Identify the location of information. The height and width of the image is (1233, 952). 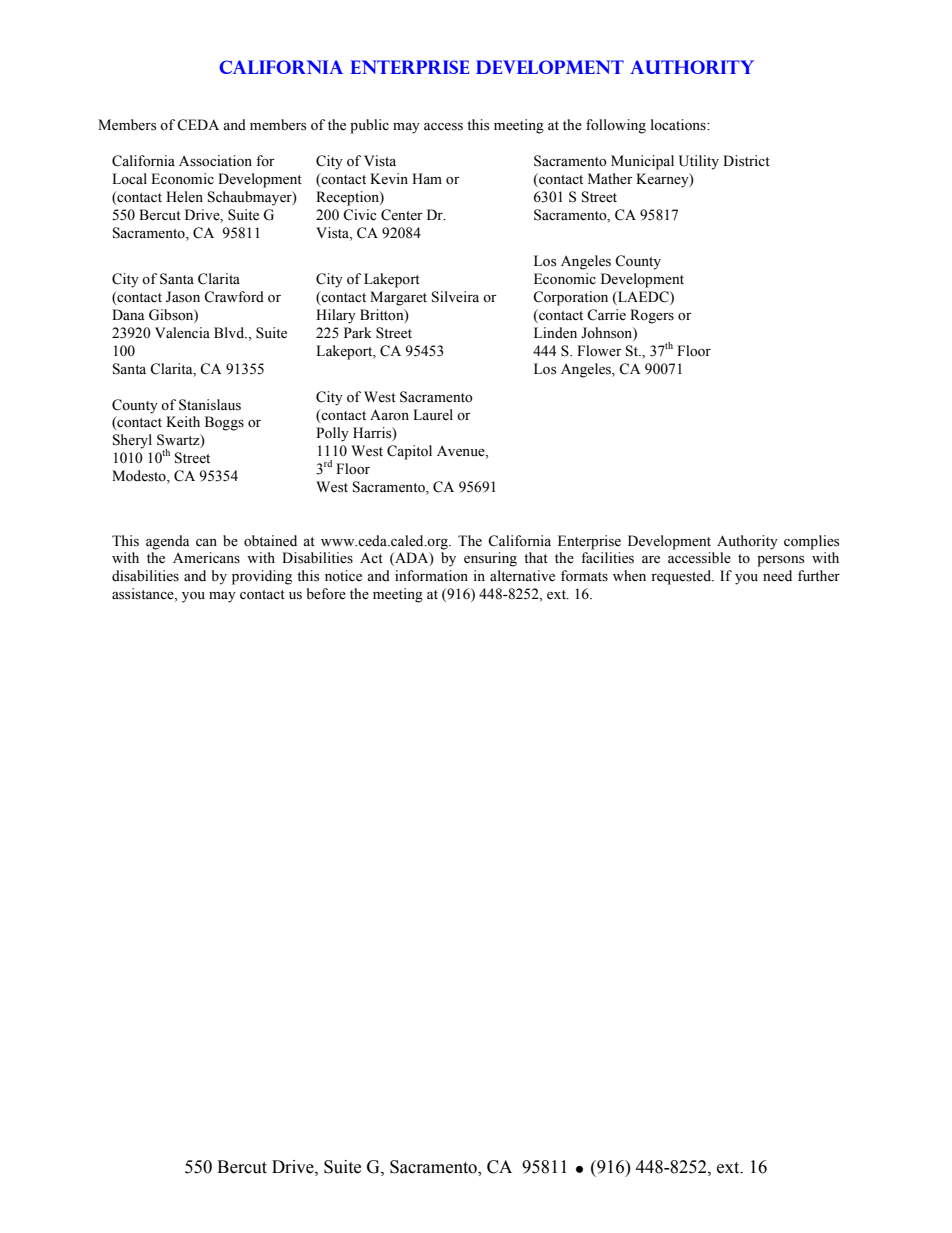
(431, 576).
